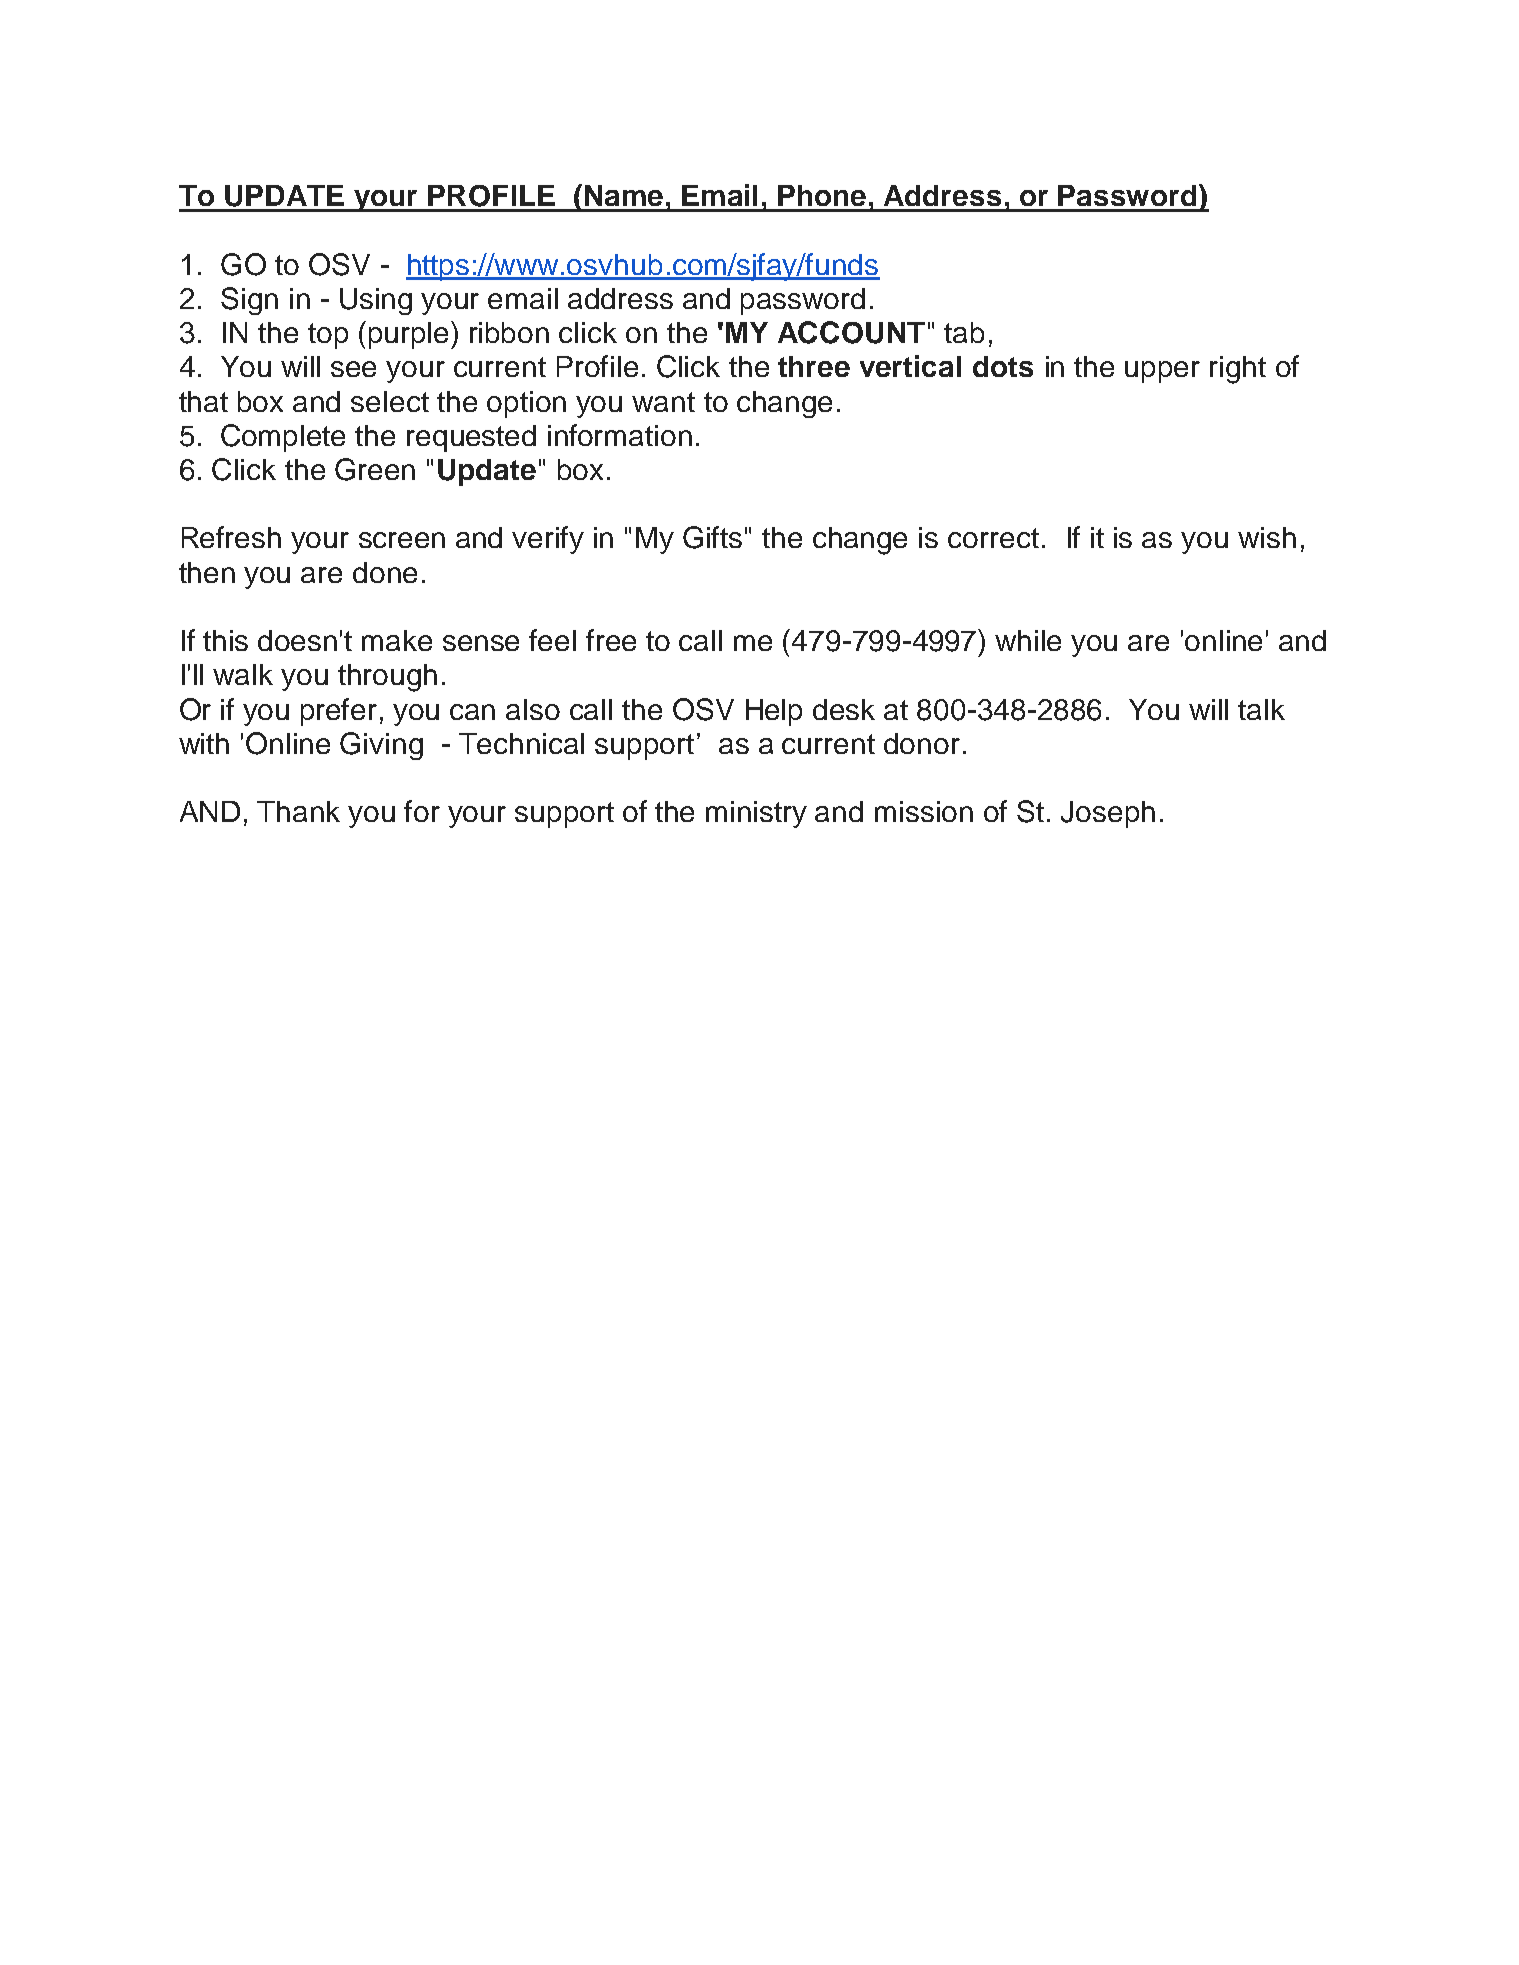 This screenshot has width=1519, height=1965. I want to click on ministry, so click(756, 814).
